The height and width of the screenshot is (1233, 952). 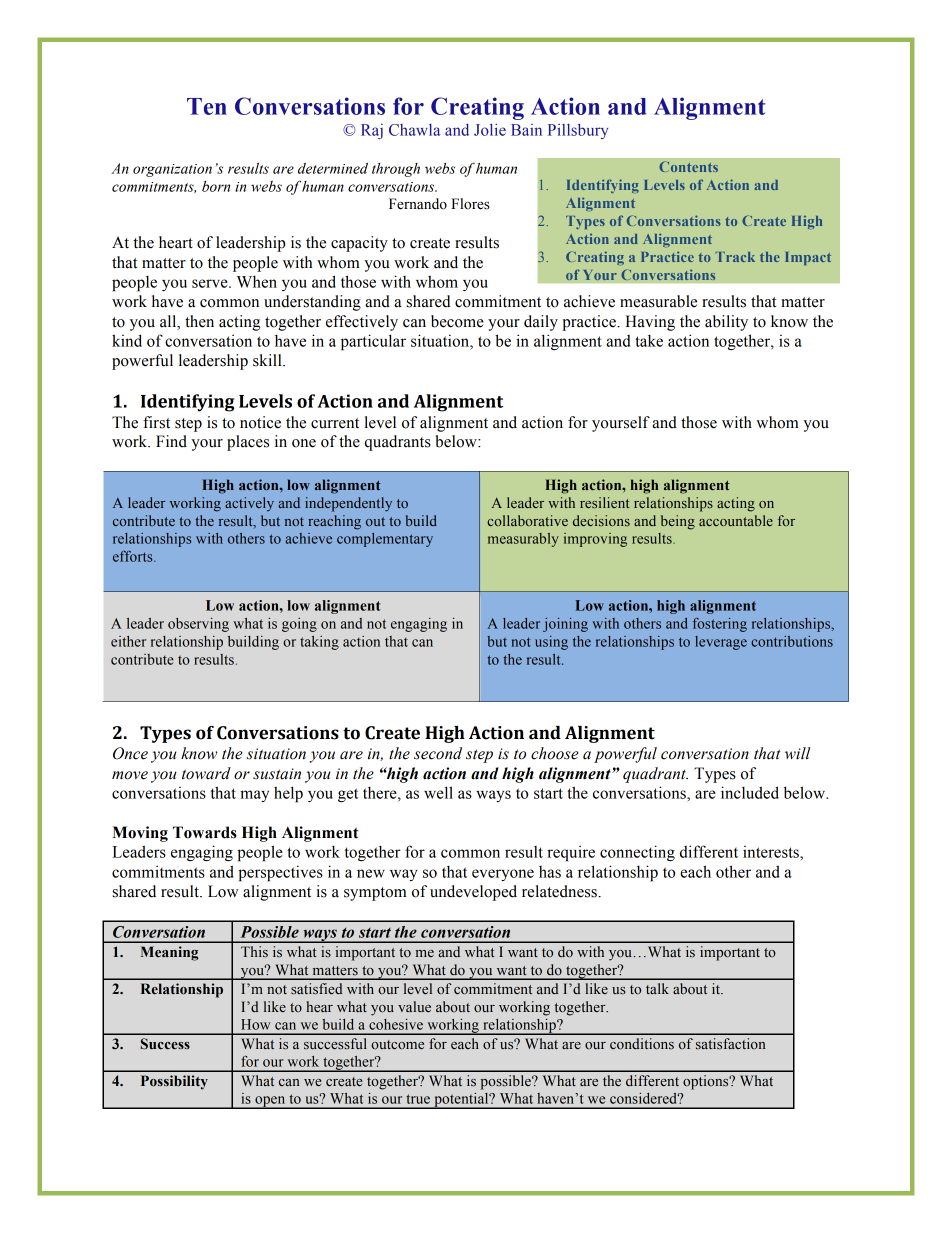 I want to click on become, so click(x=457, y=321).
